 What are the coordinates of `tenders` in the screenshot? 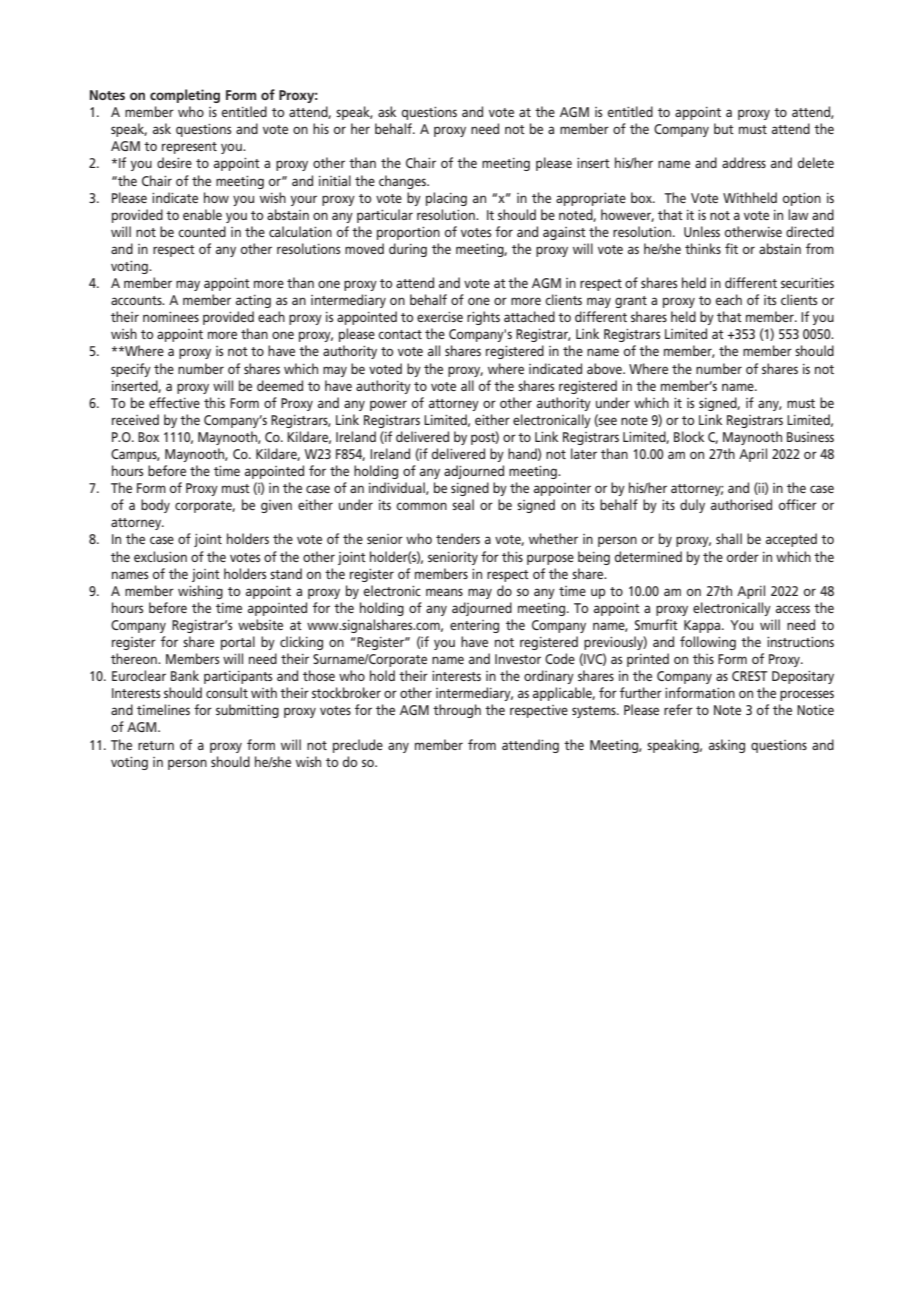 It's located at (458, 538).
